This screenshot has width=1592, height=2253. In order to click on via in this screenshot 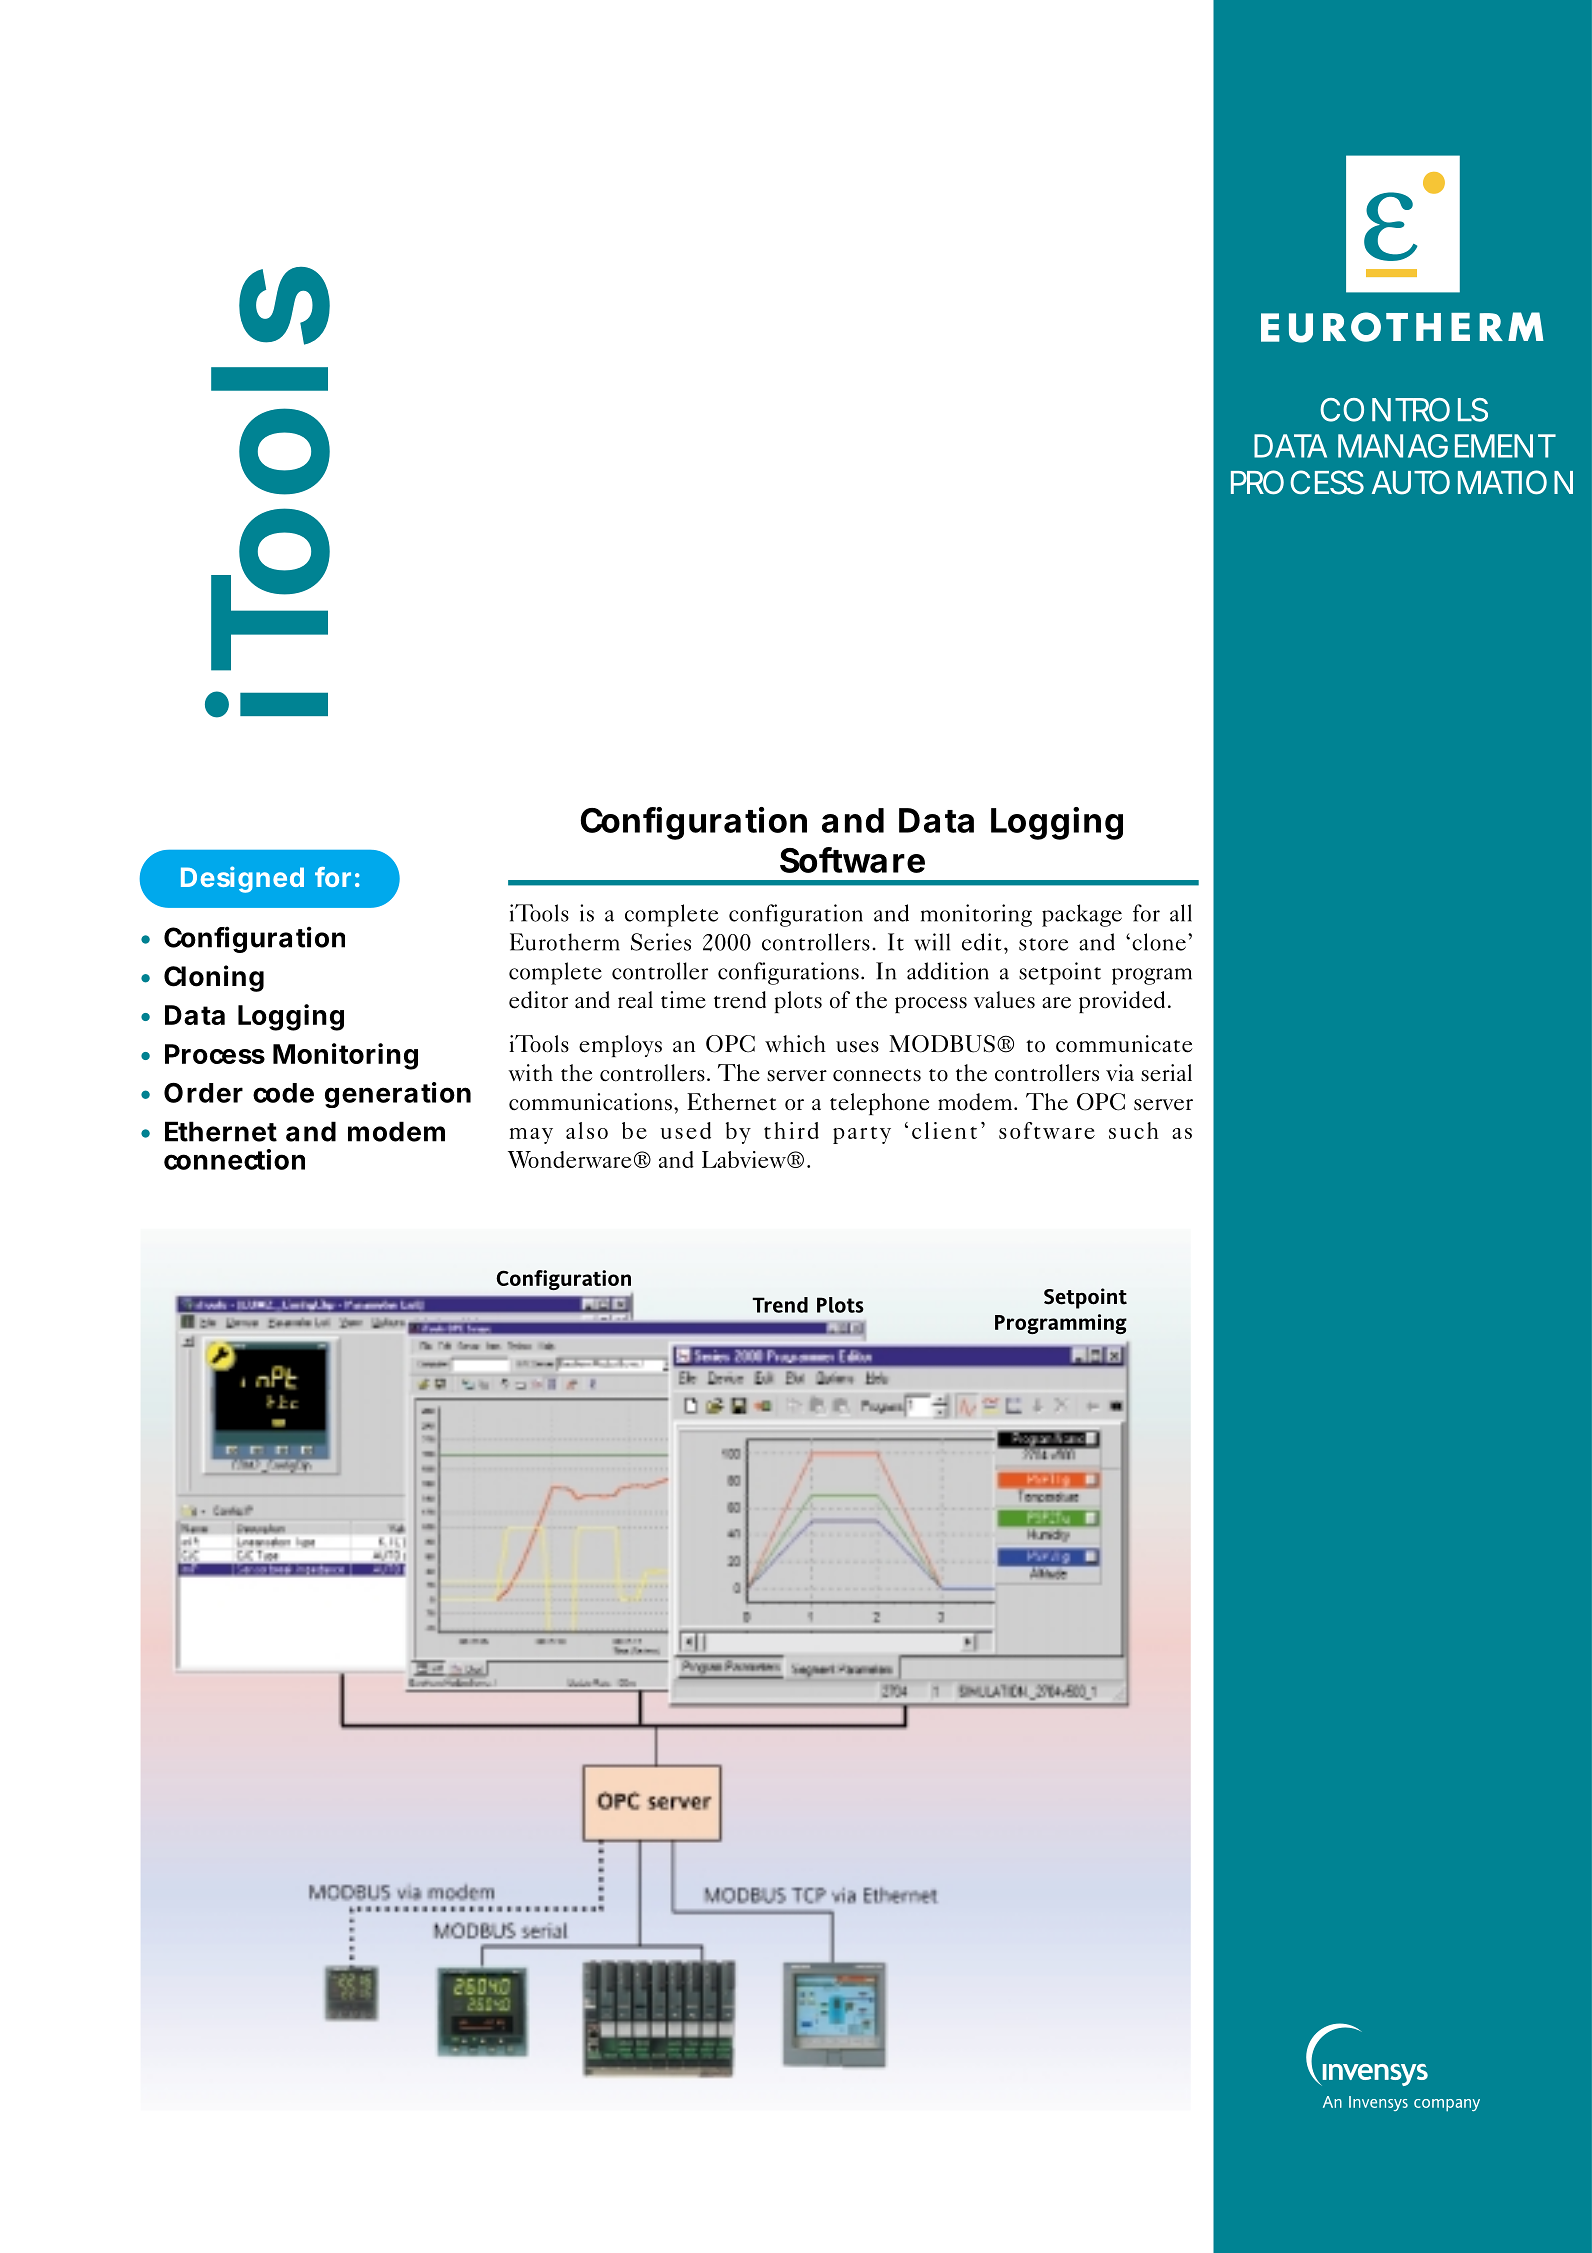, I will do `click(1120, 1072)`.
